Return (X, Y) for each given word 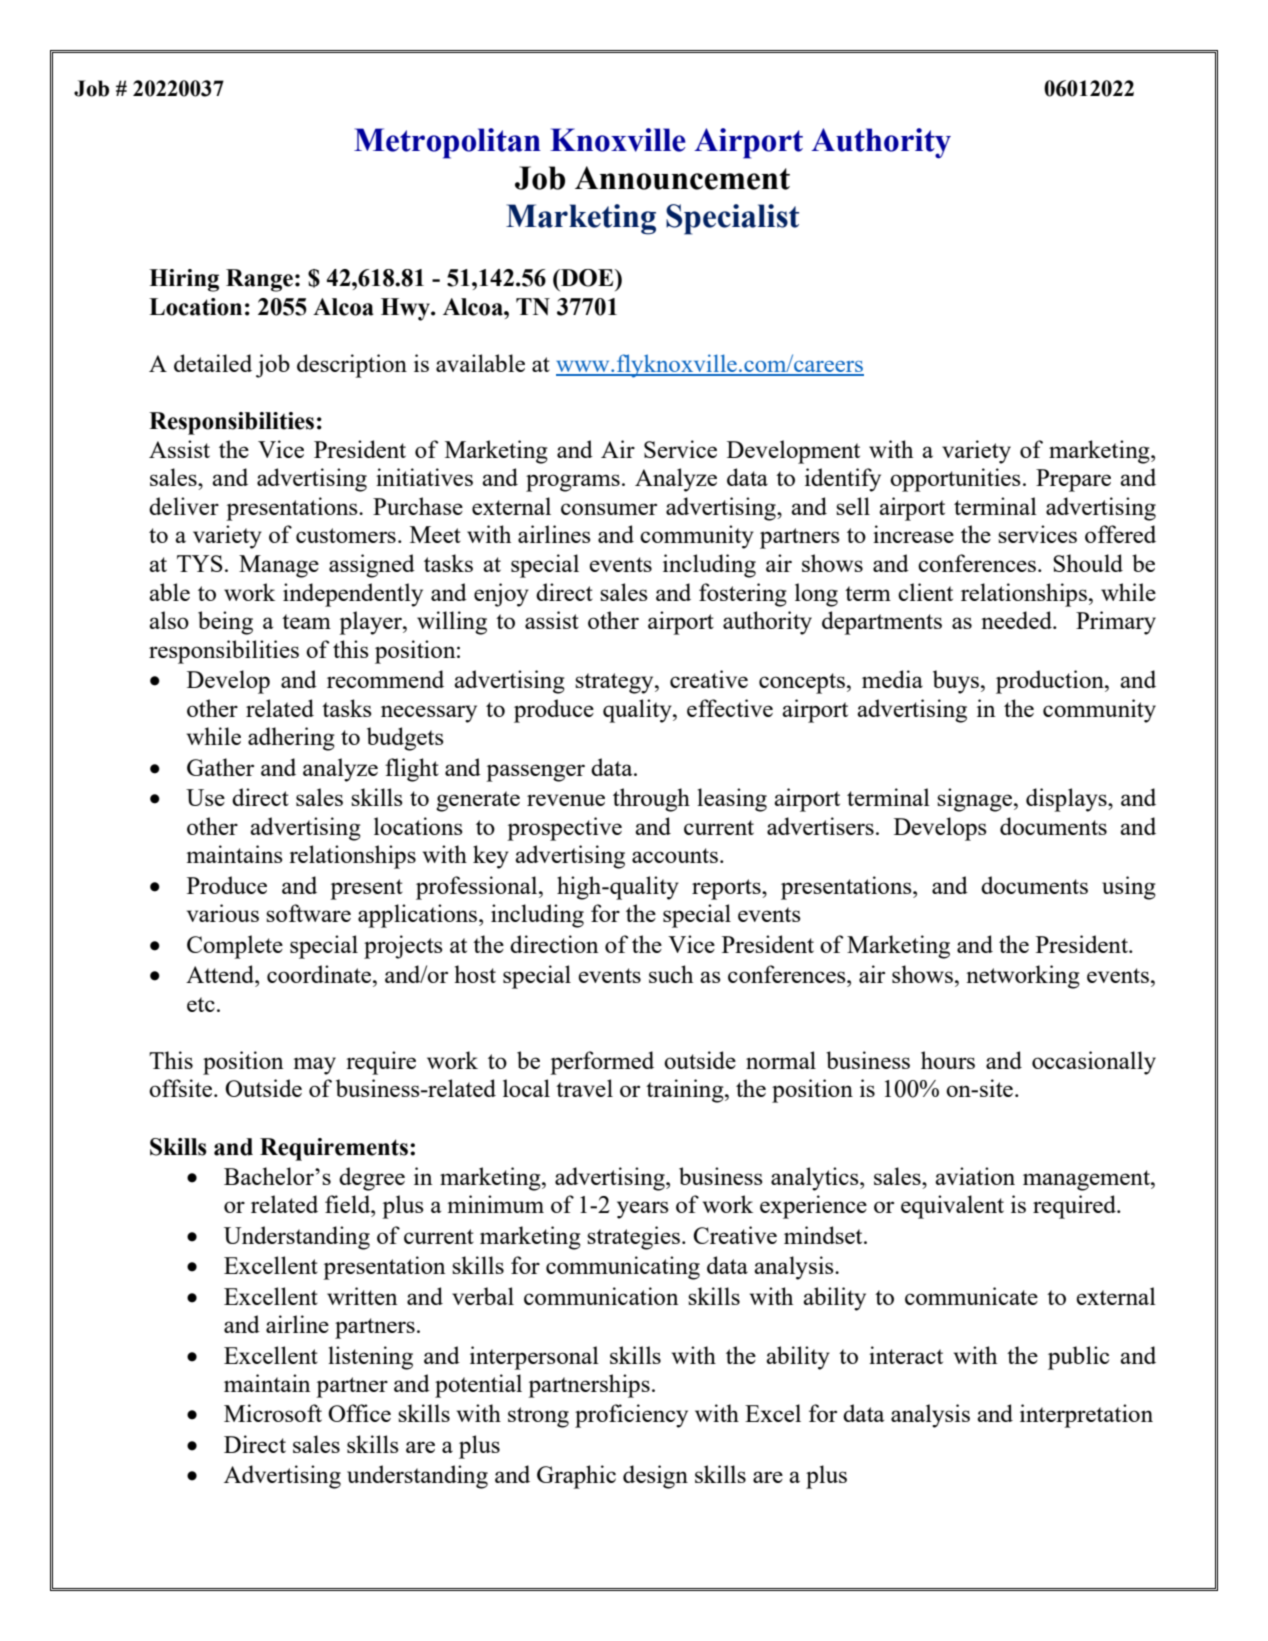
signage (976, 800)
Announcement (682, 178)
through (651, 800)
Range (259, 280)
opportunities (955, 480)
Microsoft (273, 1413)
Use (205, 797)
